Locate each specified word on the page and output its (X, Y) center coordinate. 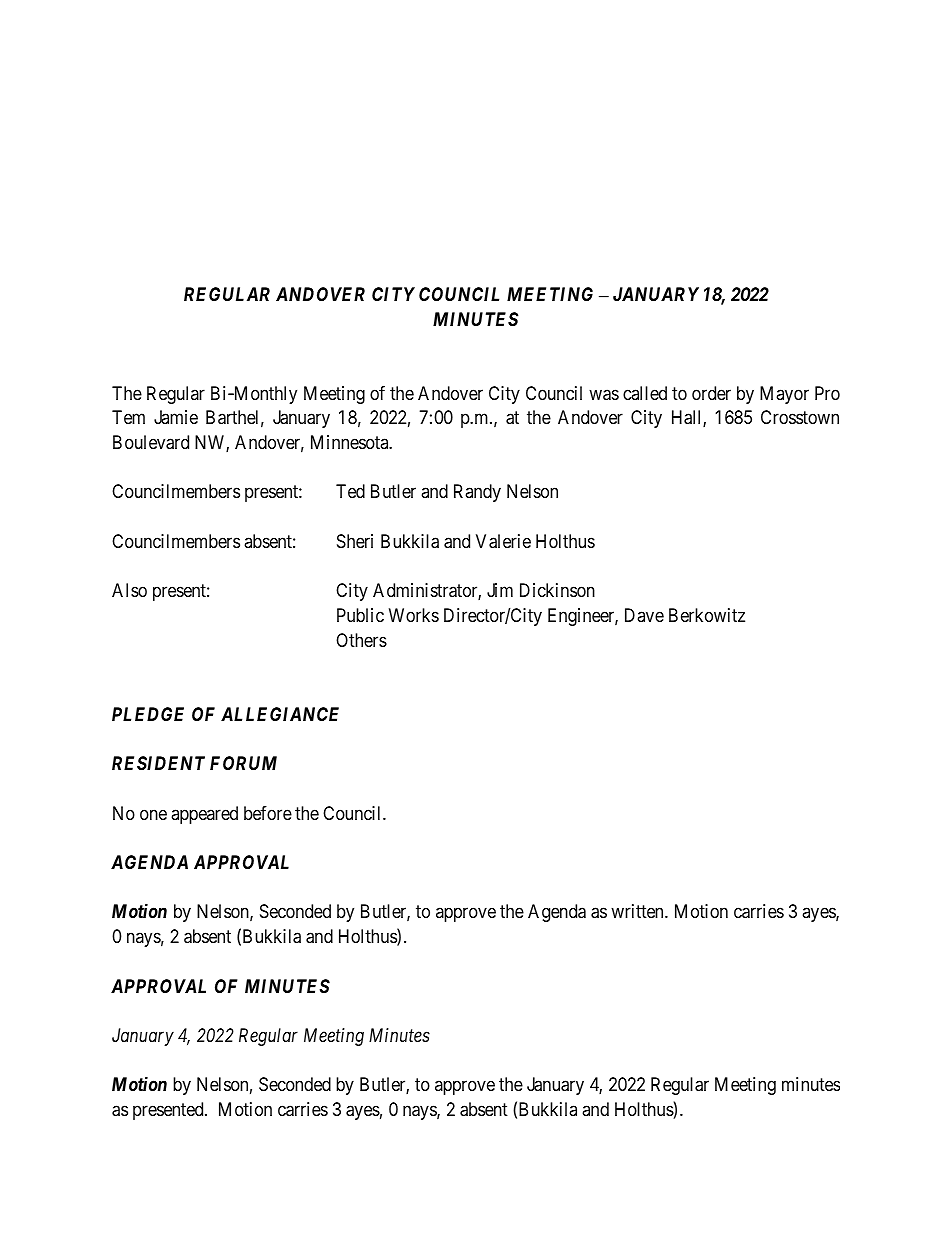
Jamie (176, 417)
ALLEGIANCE (280, 714)
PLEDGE (148, 714)
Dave (644, 615)
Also (129, 590)
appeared (204, 815)
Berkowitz (707, 615)
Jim (500, 590)
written (638, 911)
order (711, 393)
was (604, 395)
